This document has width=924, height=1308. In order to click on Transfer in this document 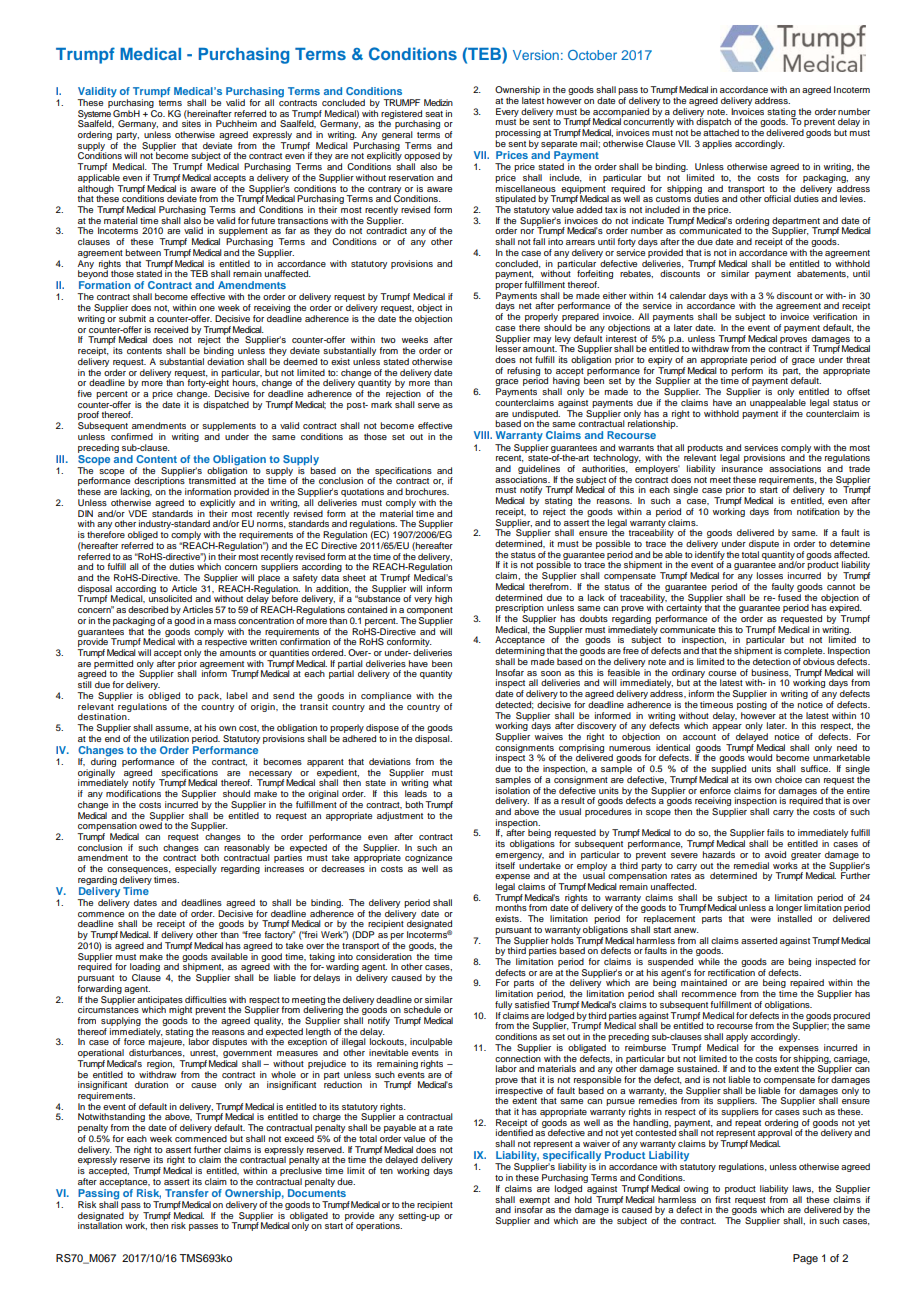, I will do `click(187, 1193)`.
